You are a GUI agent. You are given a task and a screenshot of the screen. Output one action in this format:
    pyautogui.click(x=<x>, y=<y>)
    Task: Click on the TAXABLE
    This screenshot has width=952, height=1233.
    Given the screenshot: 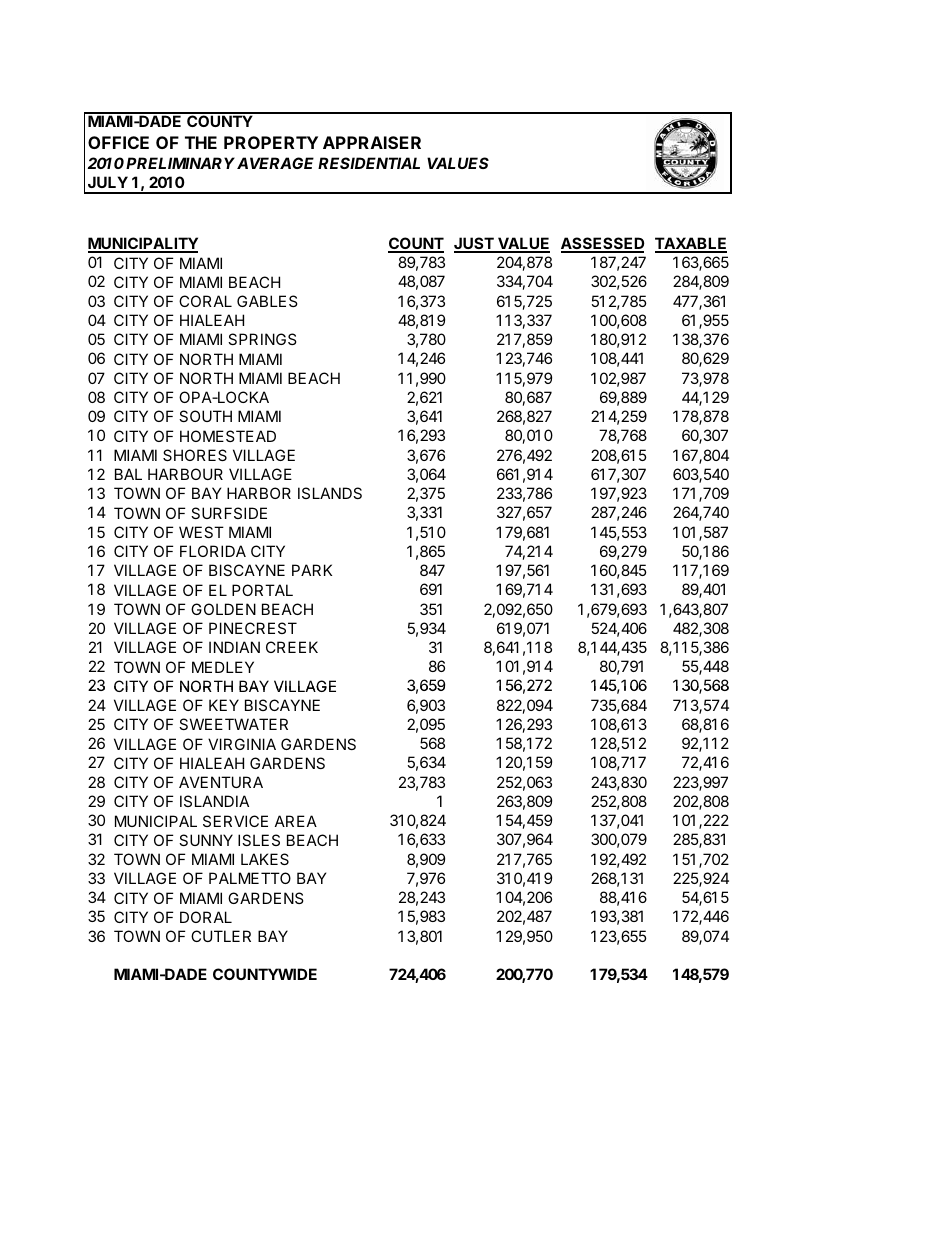 What is the action you would take?
    pyautogui.click(x=691, y=244)
